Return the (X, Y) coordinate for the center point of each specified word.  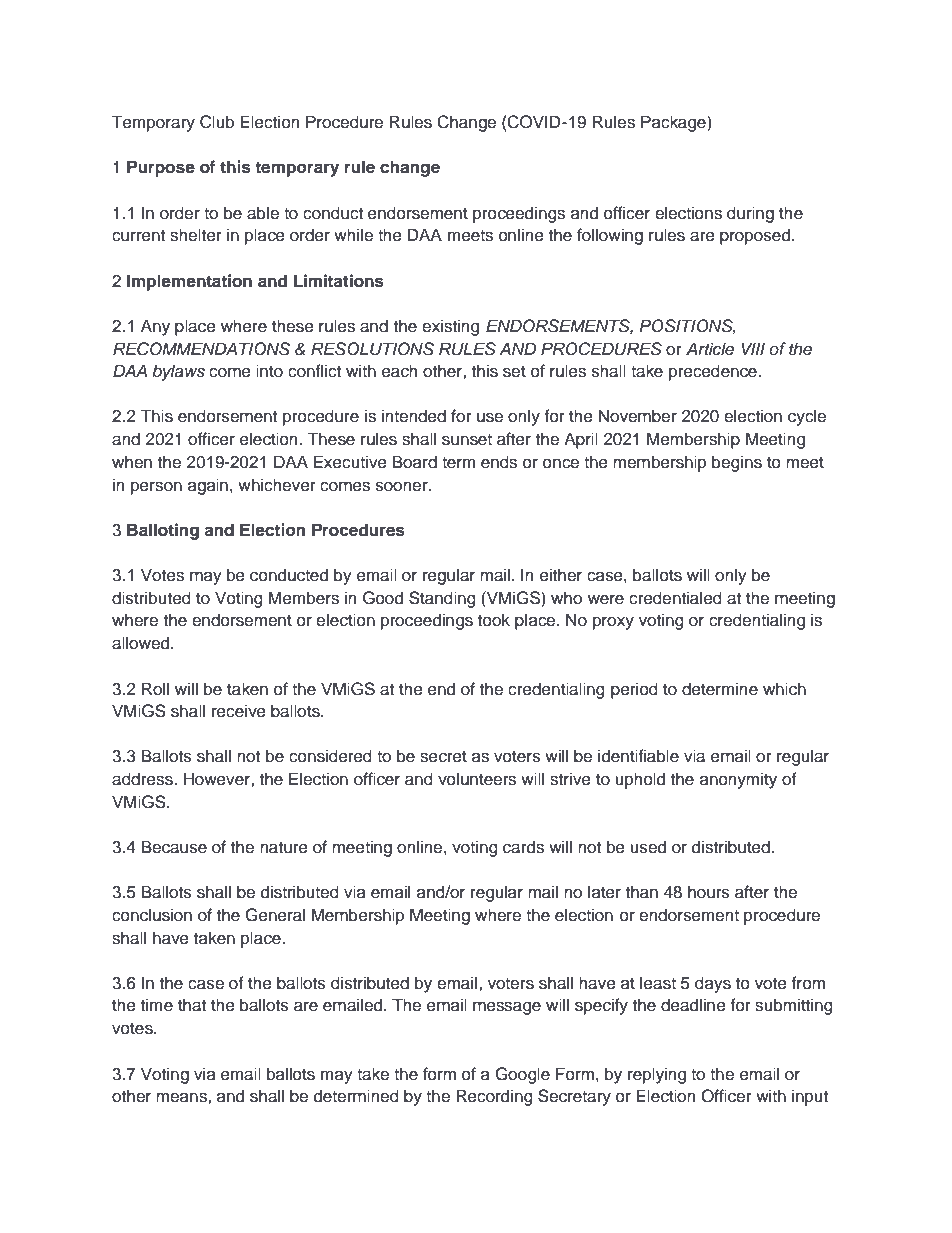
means (182, 1098)
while (353, 235)
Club (217, 122)
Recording (494, 1097)
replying (657, 1075)
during (750, 214)
